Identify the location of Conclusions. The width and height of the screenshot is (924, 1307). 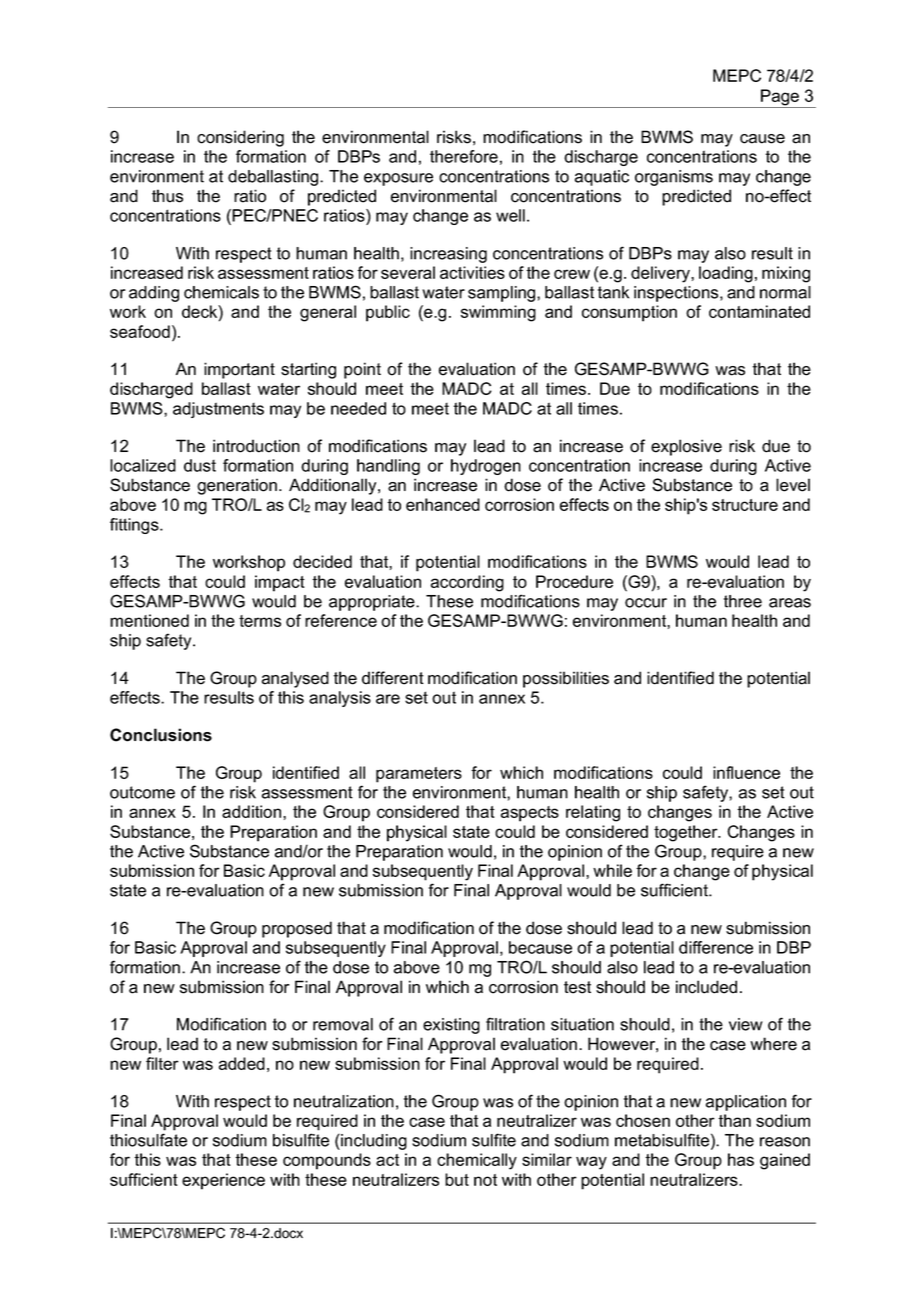
(161, 735).
